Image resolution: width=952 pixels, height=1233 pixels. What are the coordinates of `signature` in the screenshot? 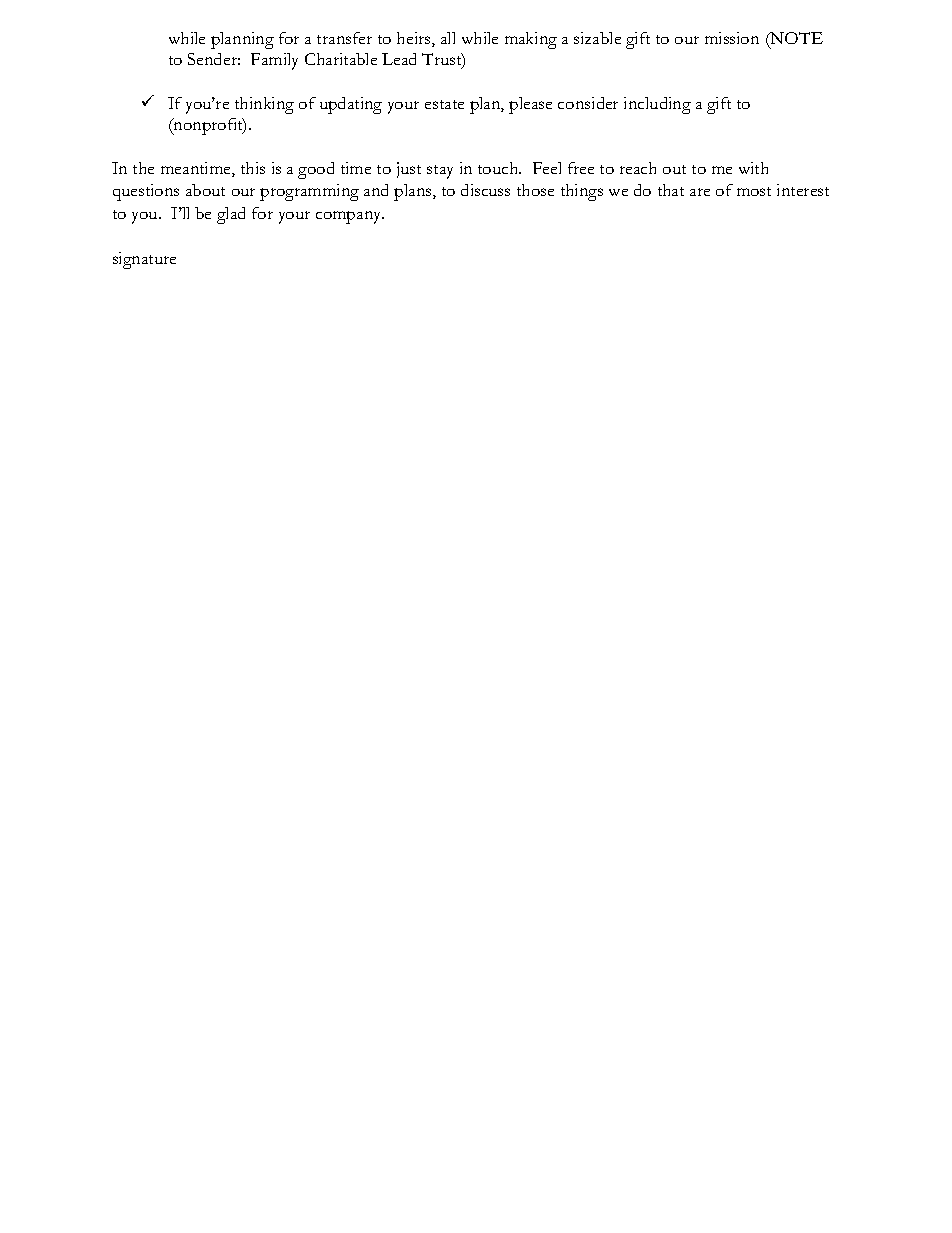 It's located at (144, 260).
